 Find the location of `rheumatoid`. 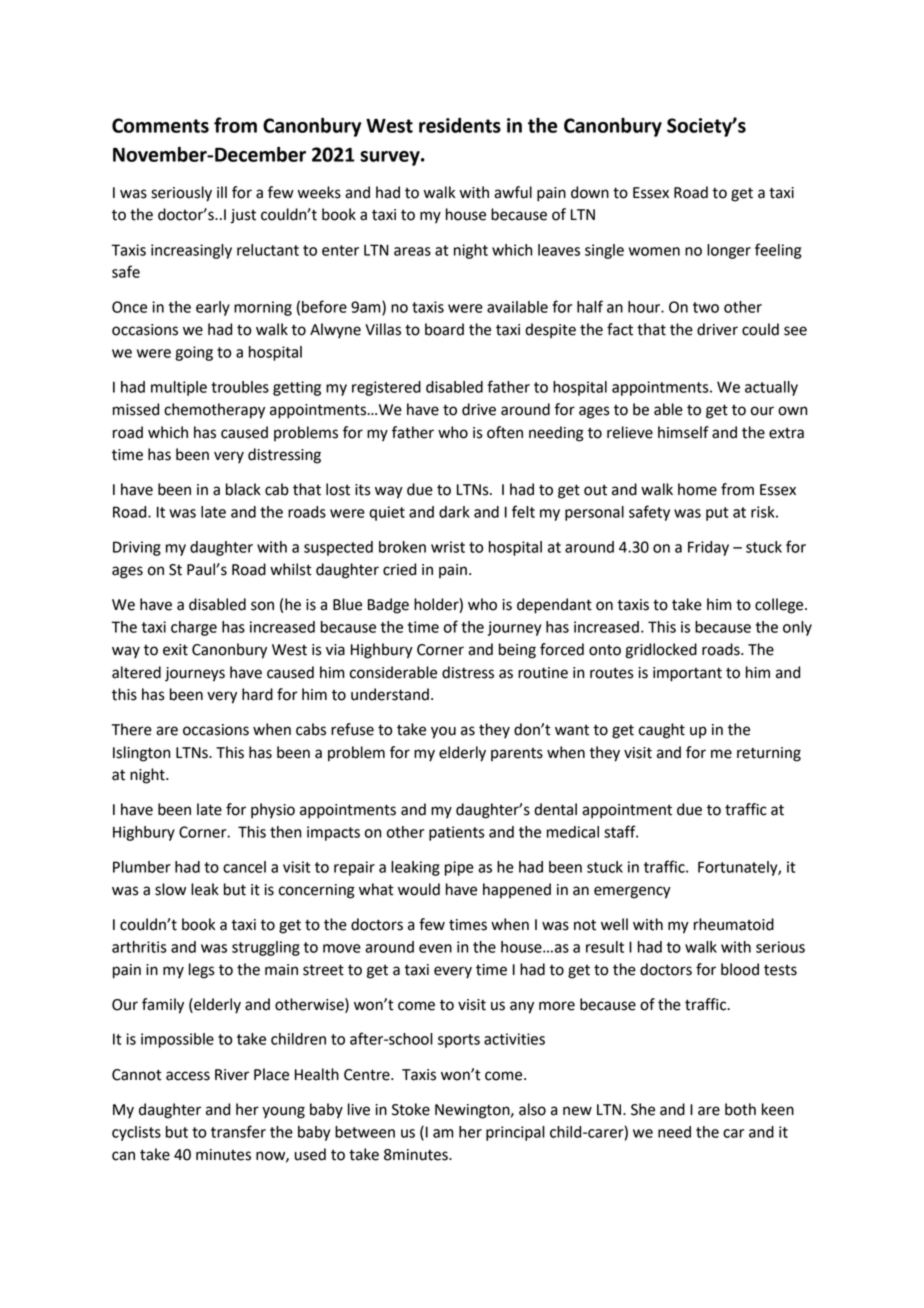

rheumatoid is located at coordinates (734, 924).
